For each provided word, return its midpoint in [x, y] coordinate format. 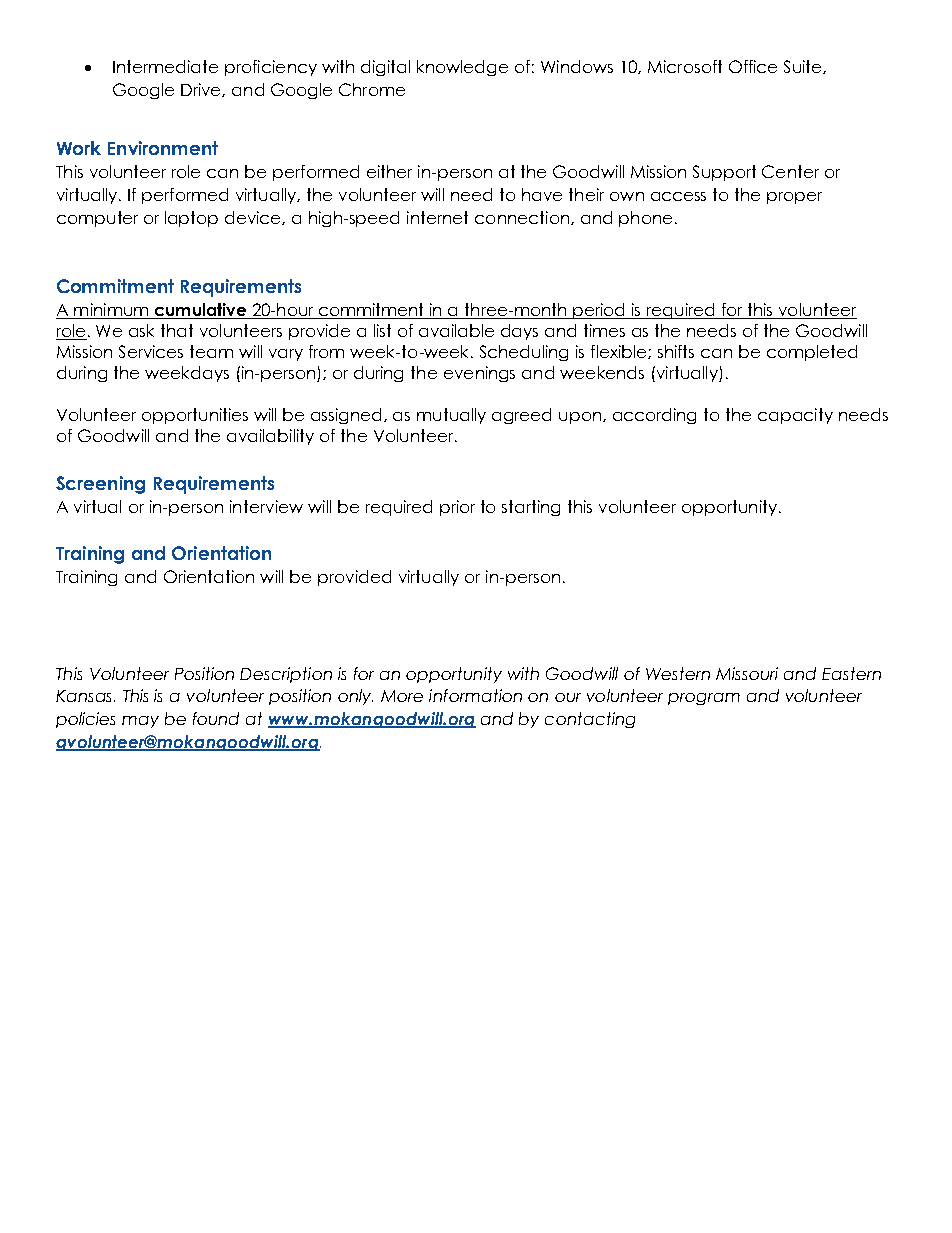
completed [812, 353]
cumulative [200, 311]
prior [457, 508]
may [140, 722]
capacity [795, 416]
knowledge [462, 68]
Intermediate [165, 66]
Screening [100, 485]
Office [753, 66]
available [456, 330]
